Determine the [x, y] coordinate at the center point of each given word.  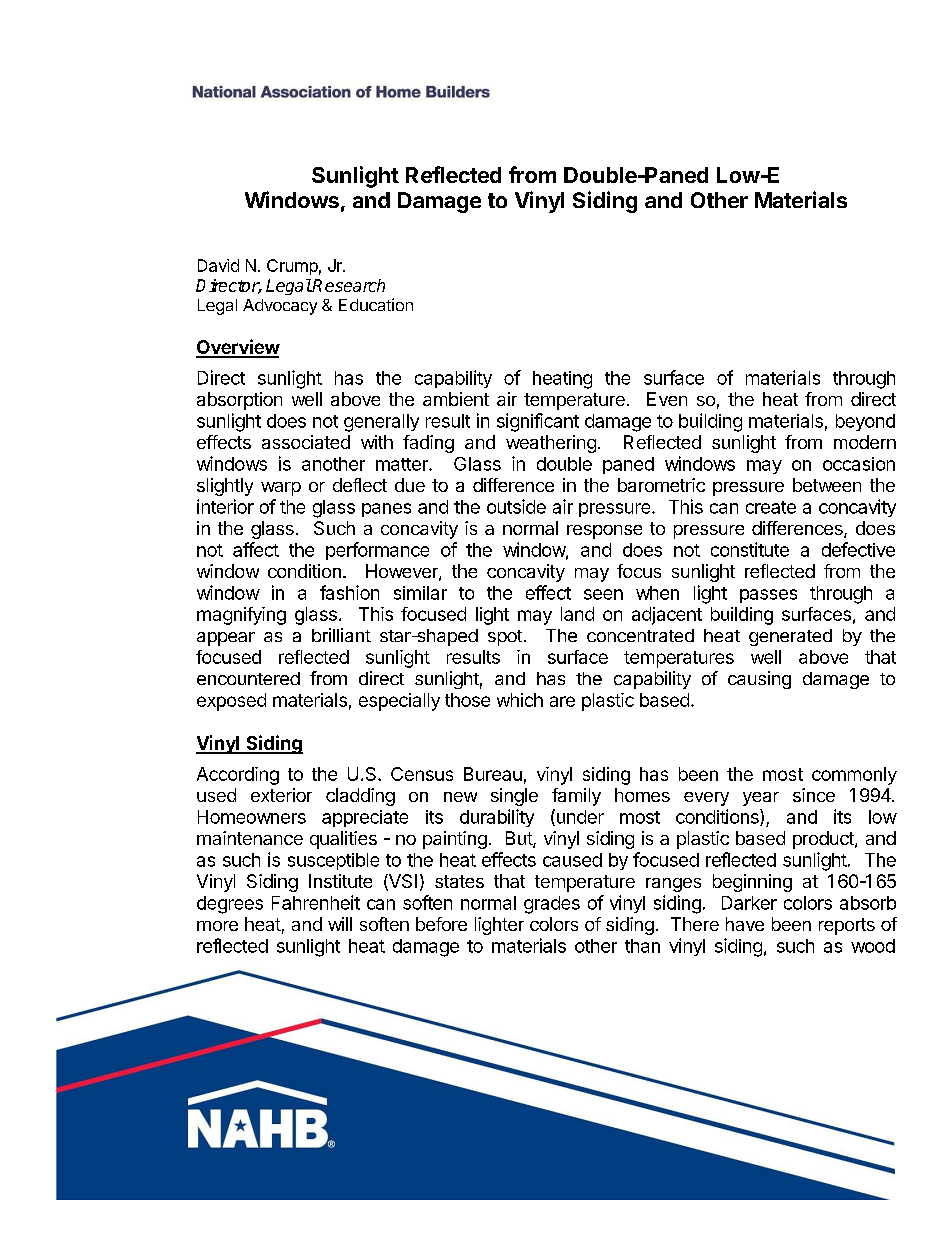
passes [768, 596]
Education [376, 304]
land [577, 614]
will [340, 924]
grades [552, 905]
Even [667, 399]
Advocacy [280, 307]
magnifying [241, 616]
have [745, 924]
